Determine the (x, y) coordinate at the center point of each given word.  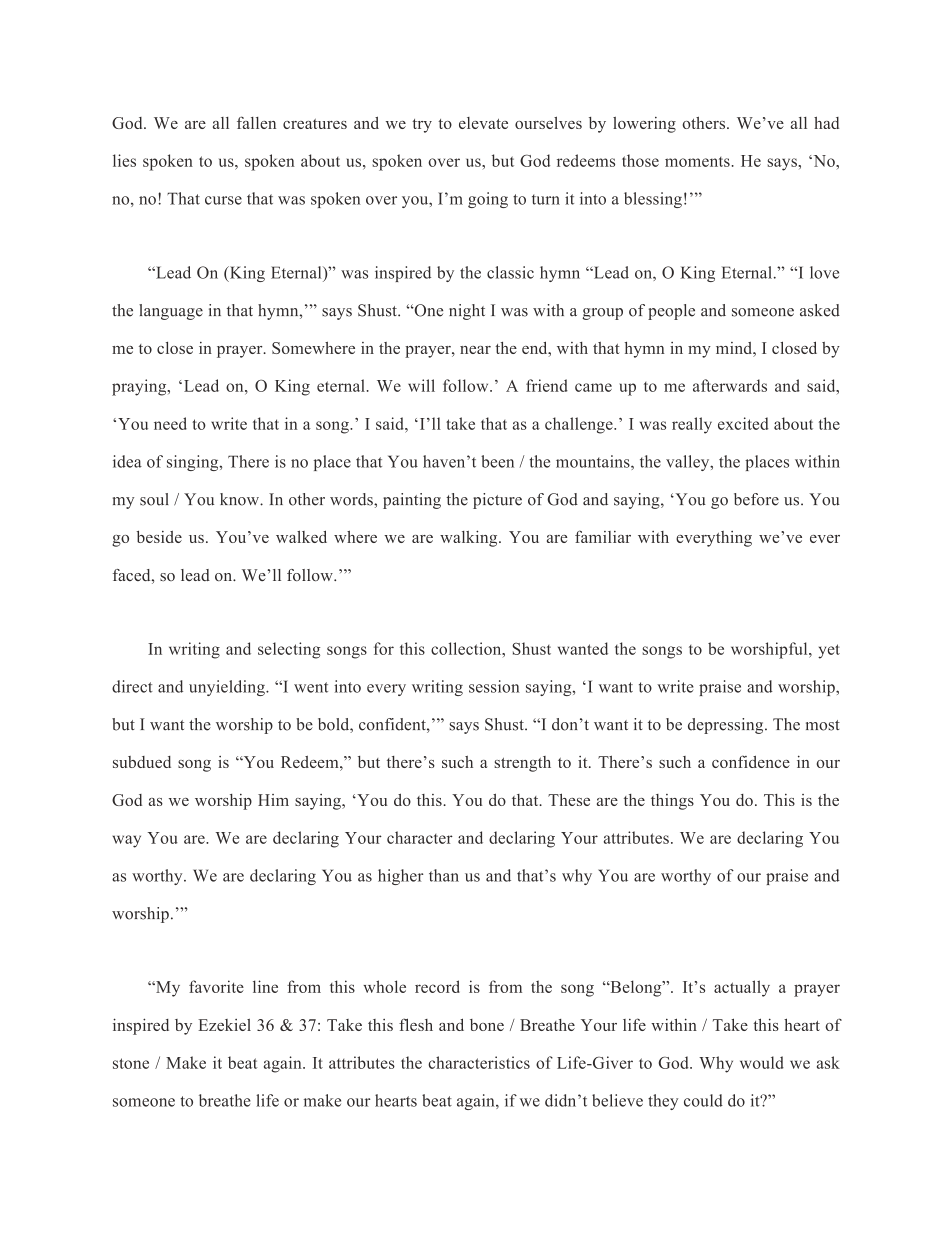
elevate (483, 123)
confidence (751, 761)
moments (697, 162)
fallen (256, 122)
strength (522, 764)
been (497, 461)
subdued (142, 762)
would (762, 1062)
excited (743, 423)
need (170, 423)
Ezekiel (224, 1025)
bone (487, 1025)
